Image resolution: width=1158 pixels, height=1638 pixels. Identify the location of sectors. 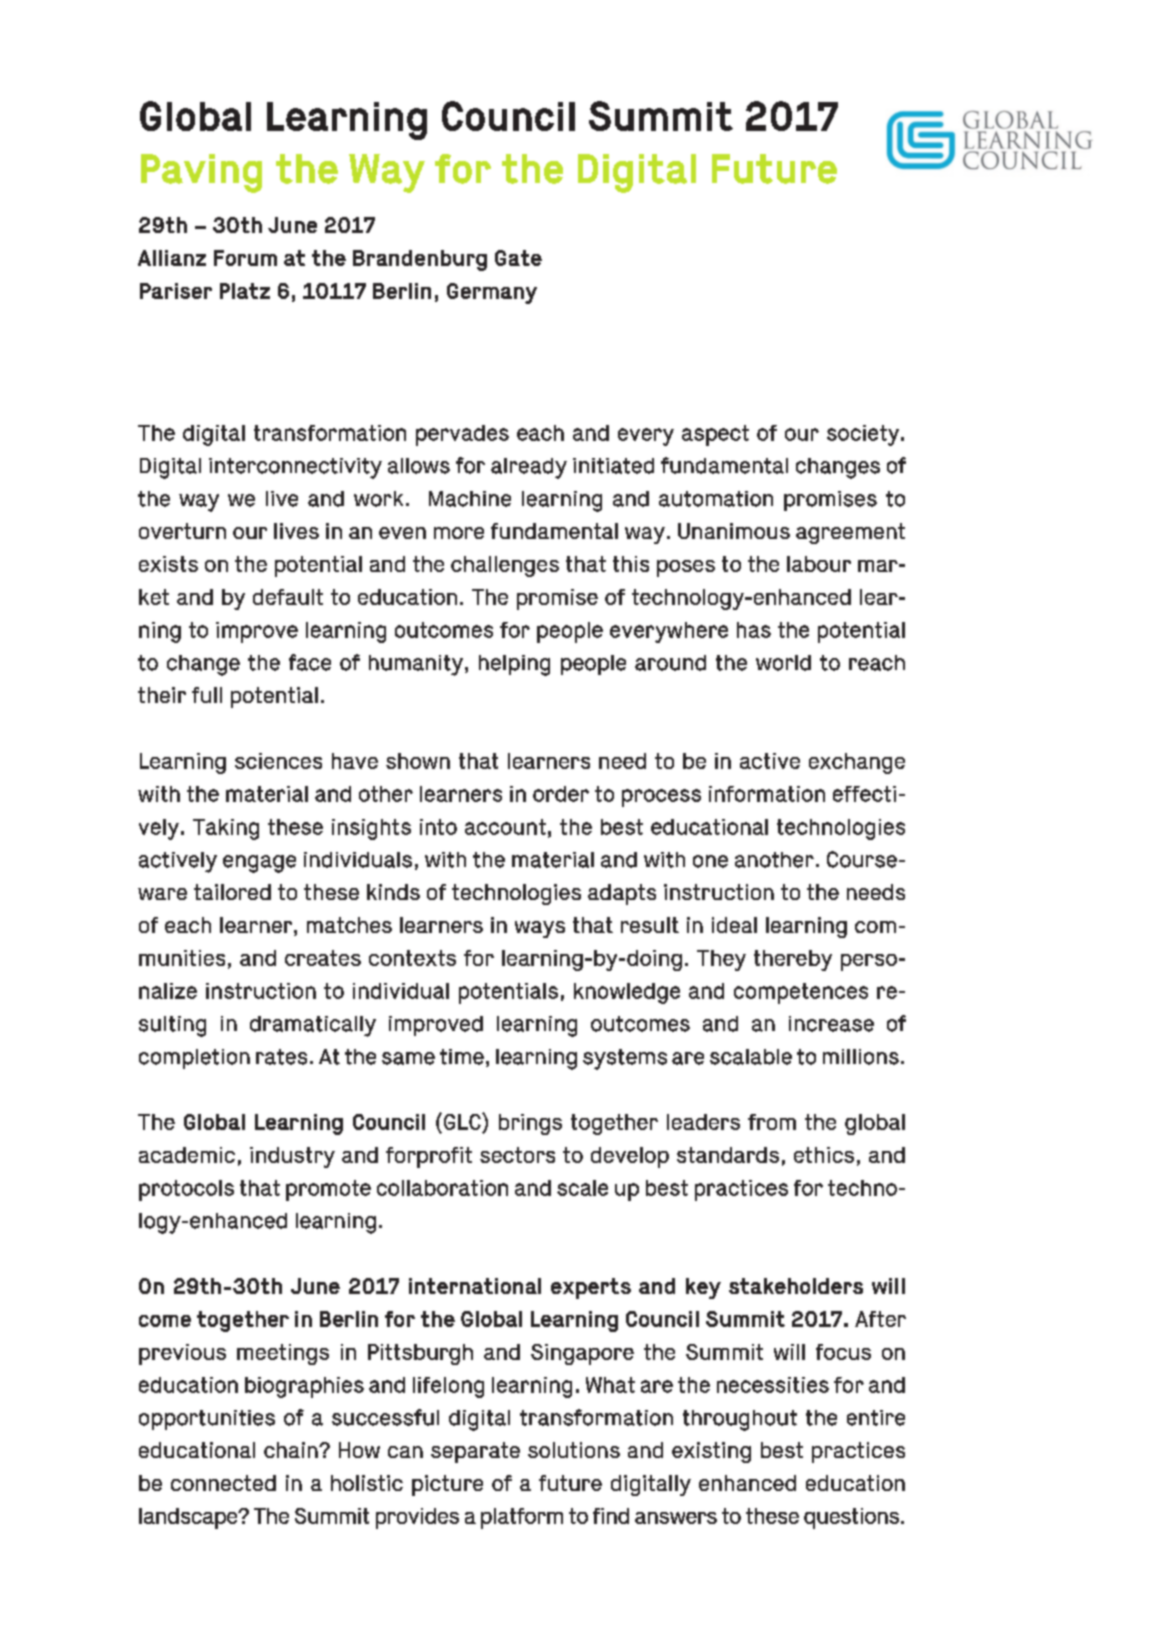
(517, 1155).
